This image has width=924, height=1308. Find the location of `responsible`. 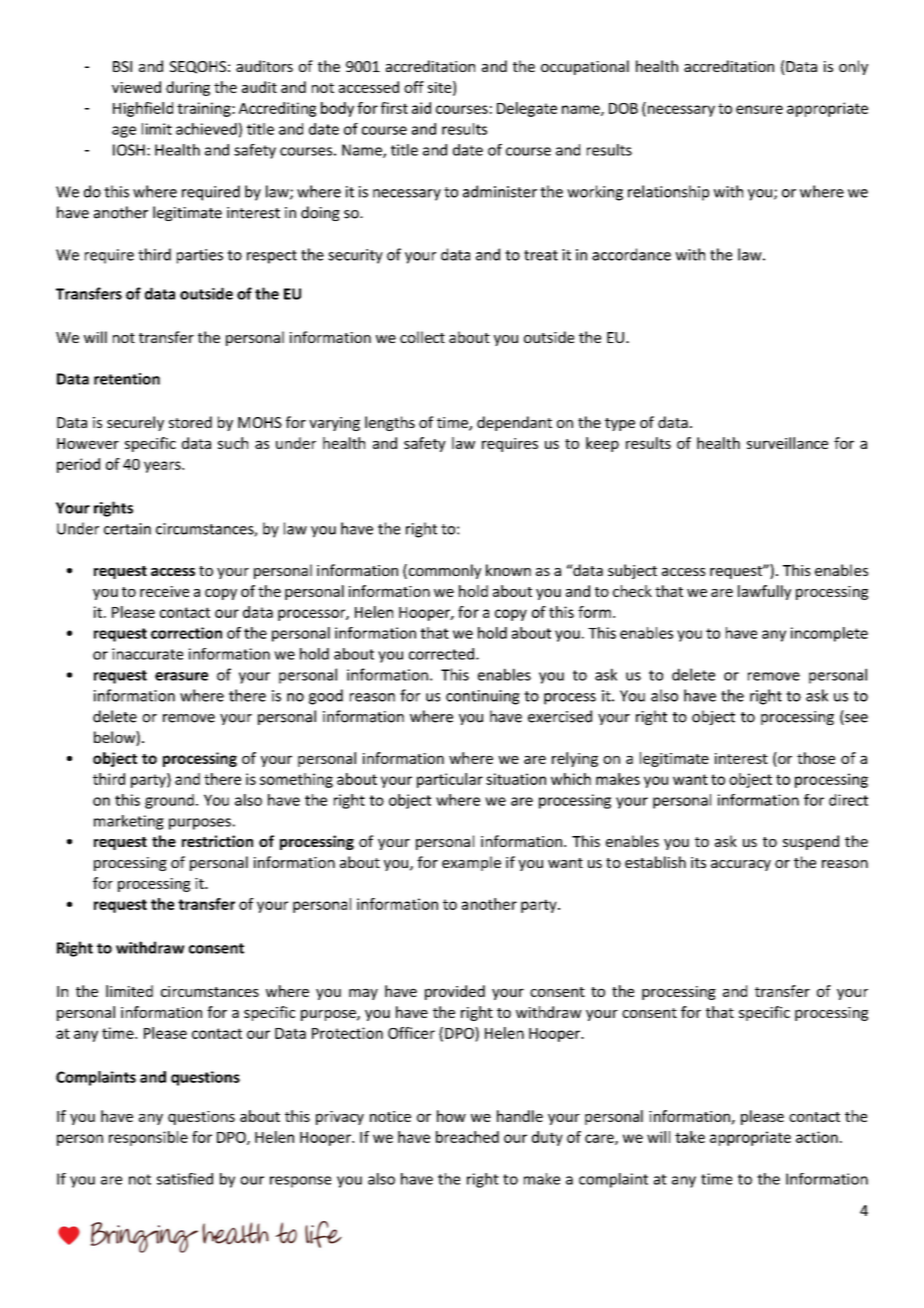

responsible is located at coordinates (148, 1138).
